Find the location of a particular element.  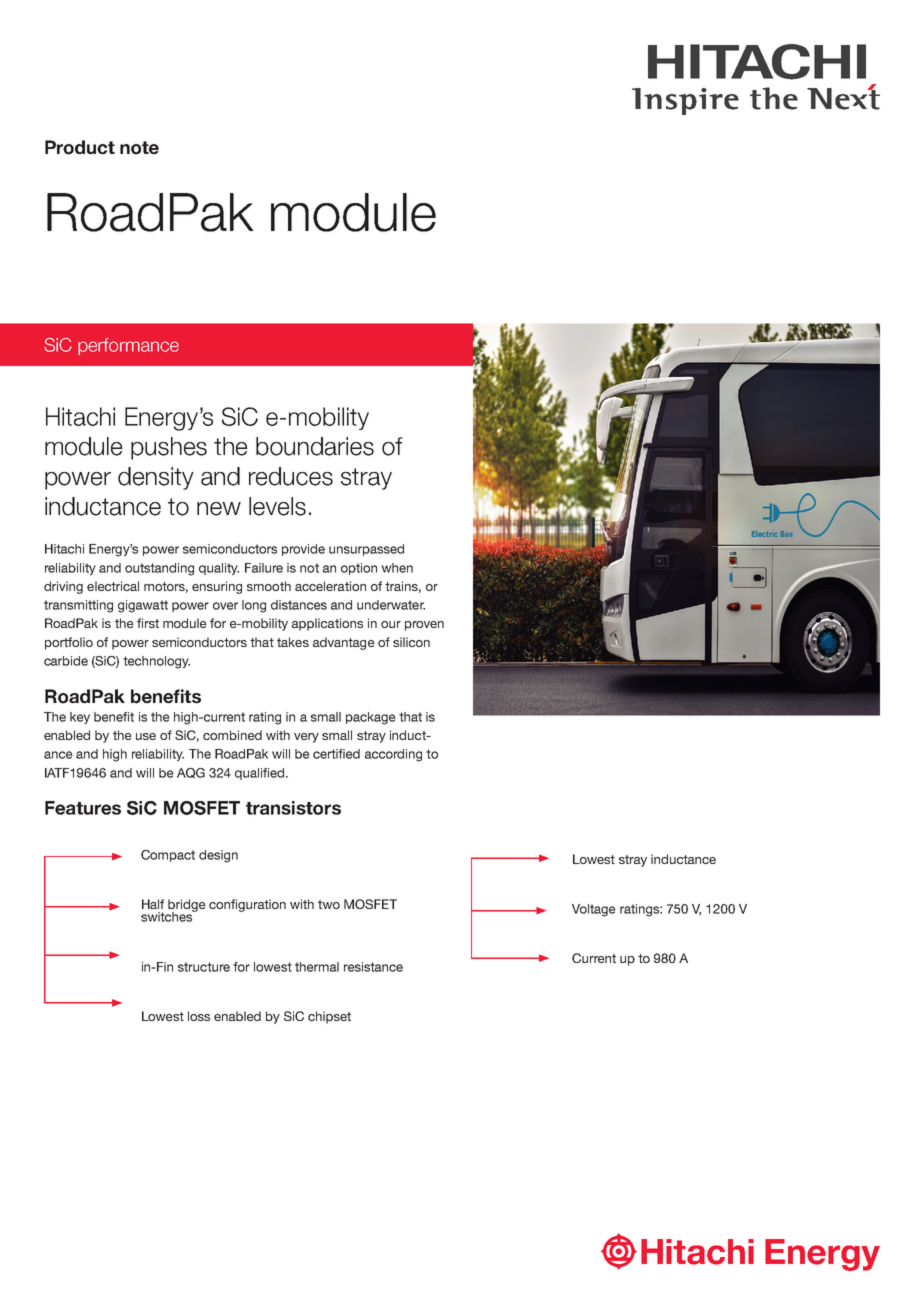

Voltage is located at coordinates (594, 910).
